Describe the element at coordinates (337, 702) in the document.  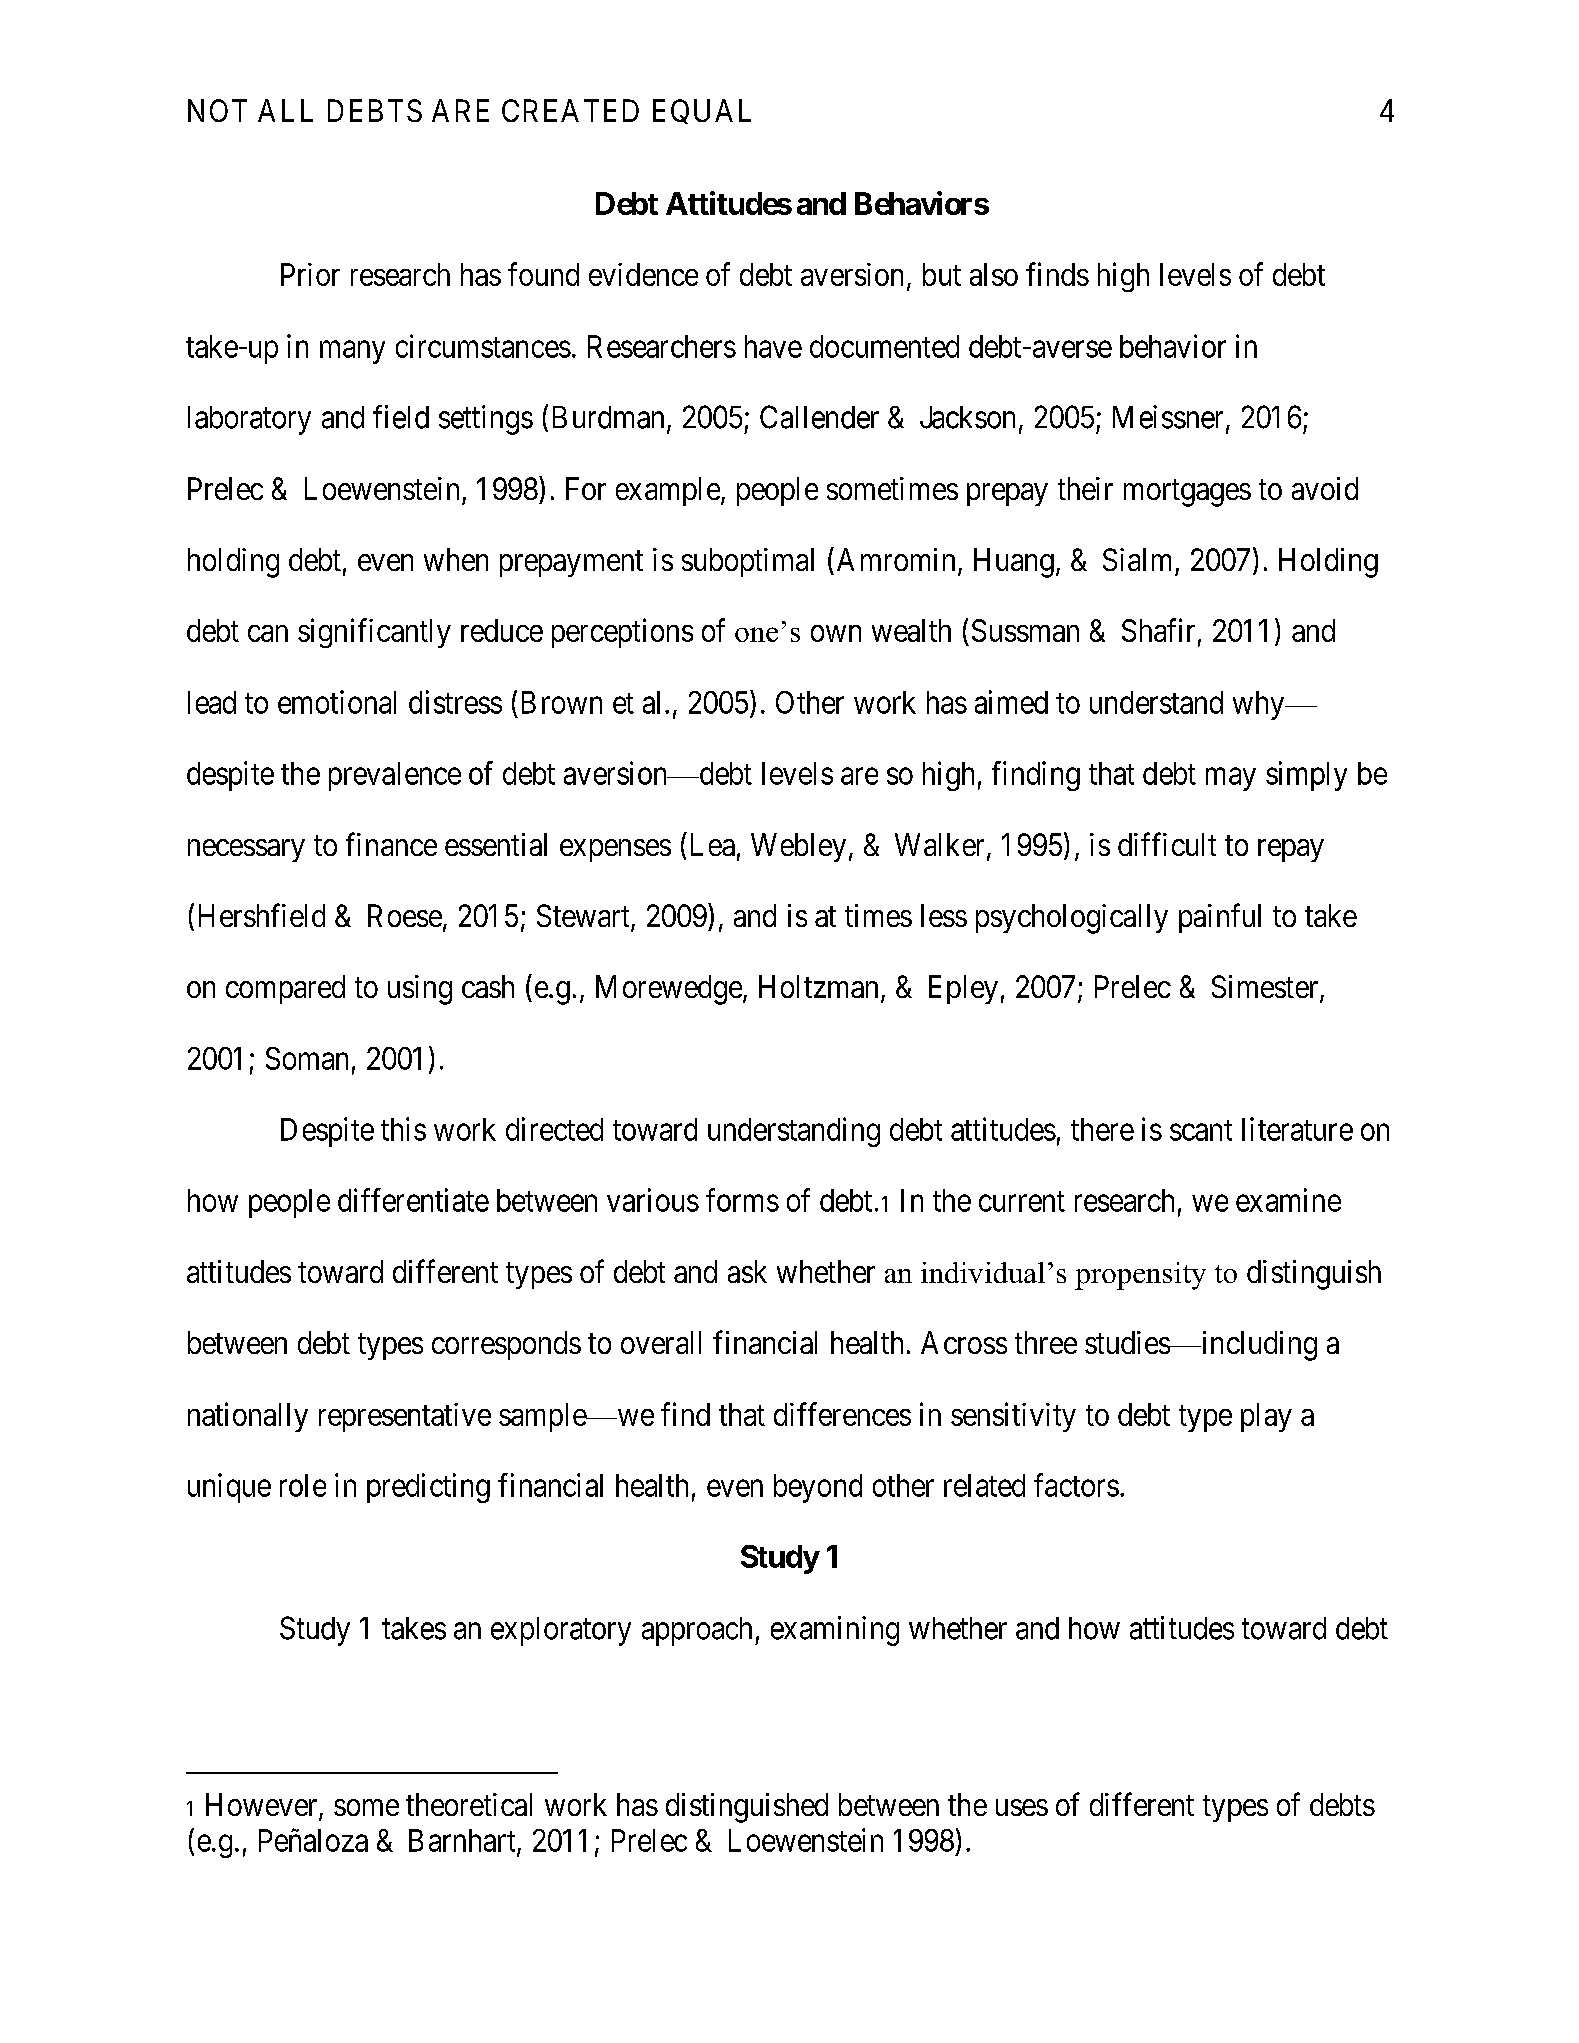
I see `emotional` at that location.
